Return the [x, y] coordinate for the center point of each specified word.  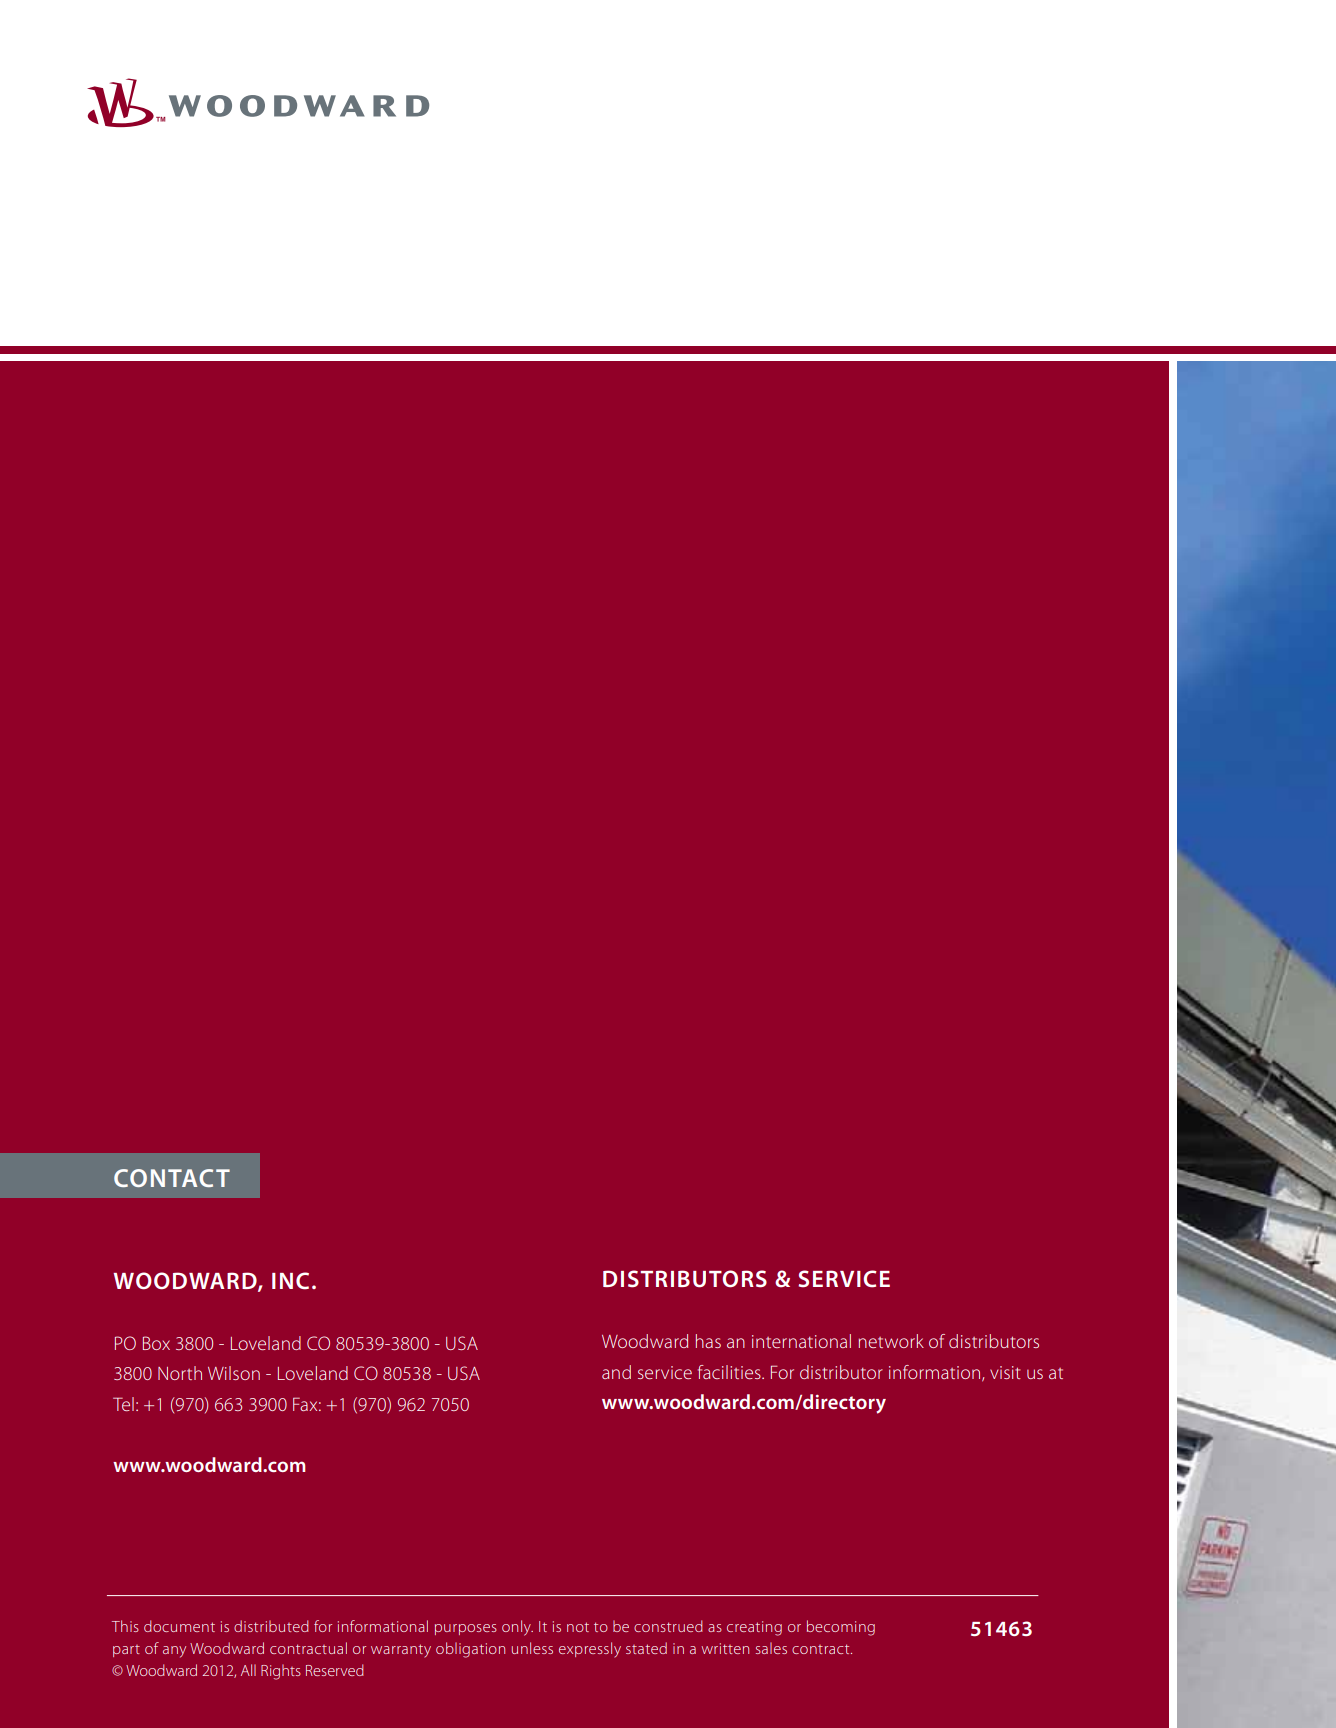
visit [1005, 1372]
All [248, 1670]
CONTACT [172, 1178]
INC [290, 1281]
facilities [730, 1372]
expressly [590, 1650]
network [891, 1341]
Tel [123, 1404]
